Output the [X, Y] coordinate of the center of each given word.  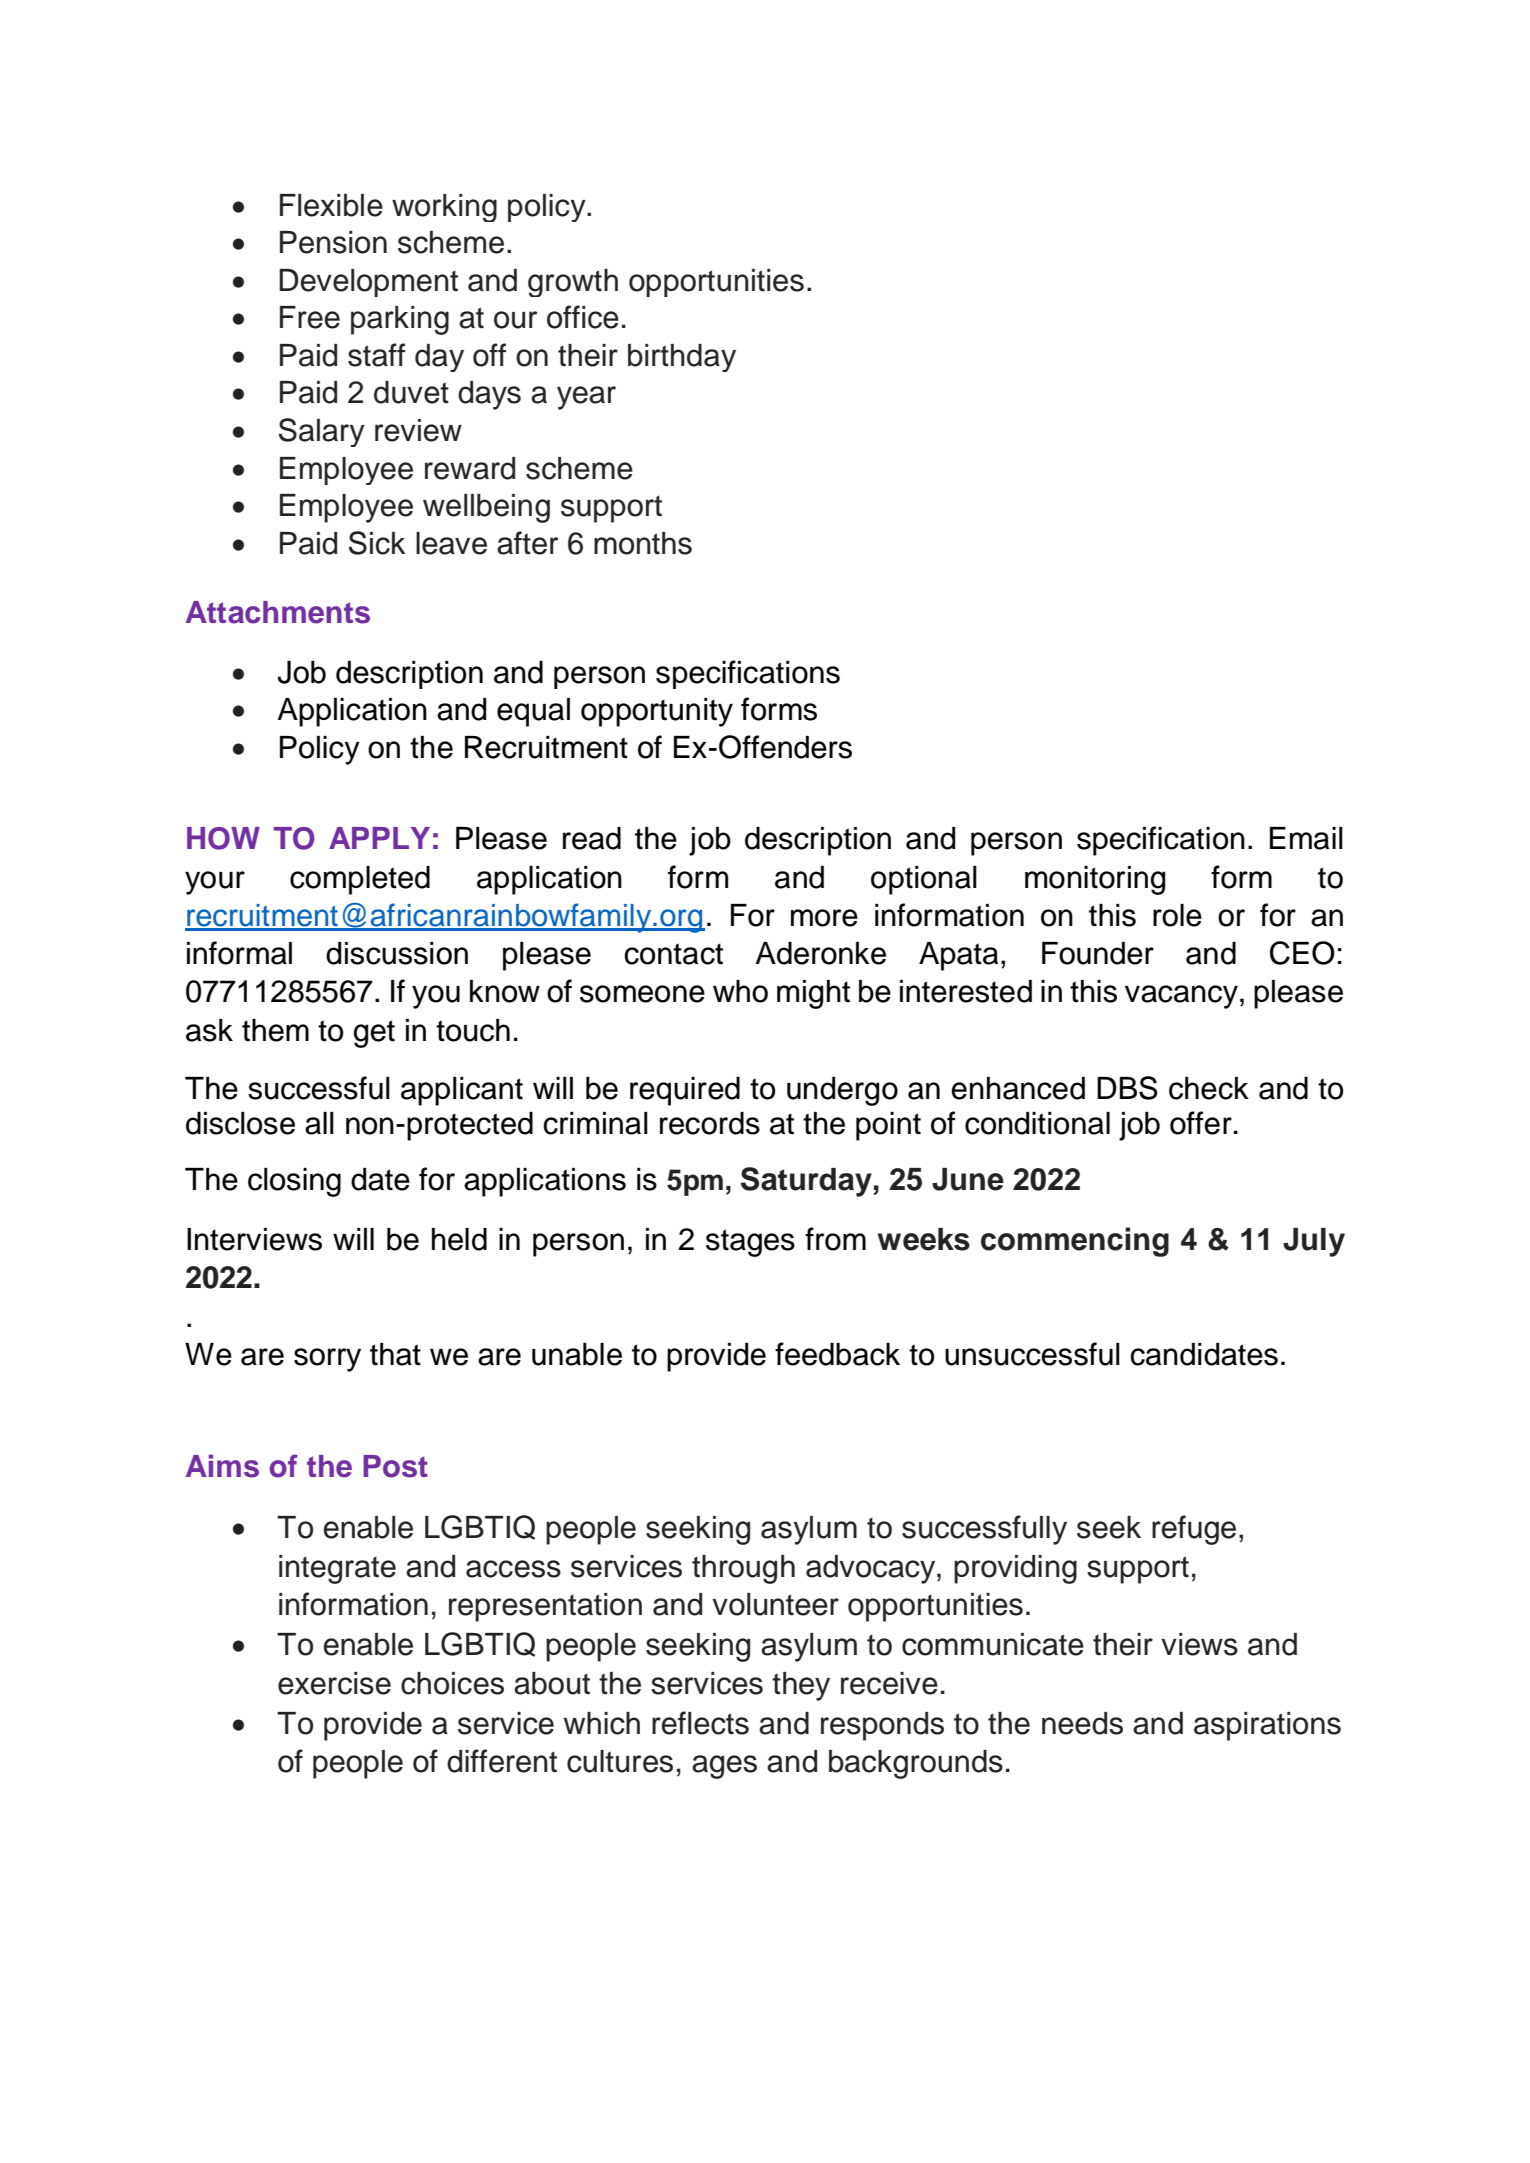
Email [1306, 838]
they [801, 1686]
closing [294, 1182]
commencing [1075, 1242]
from [835, 1239]
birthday [682, 358]
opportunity [657, 712]
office [583, 317]
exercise [334, 1683]
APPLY [379, 838]
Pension [333, 242]
